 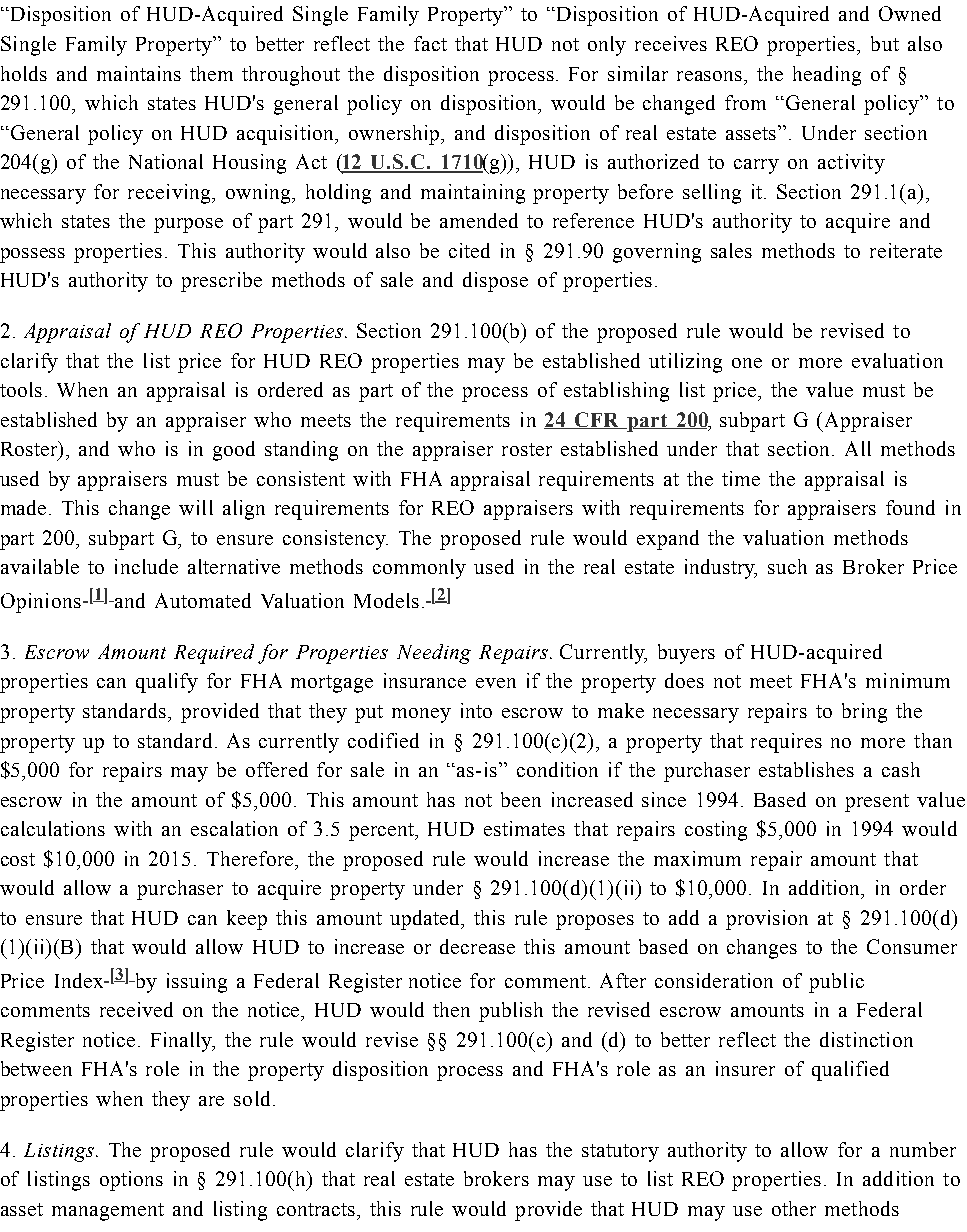 What do you see at coordinates (146, 566) in the screenshot?
I see `include` at bounding box center [146, 566].
